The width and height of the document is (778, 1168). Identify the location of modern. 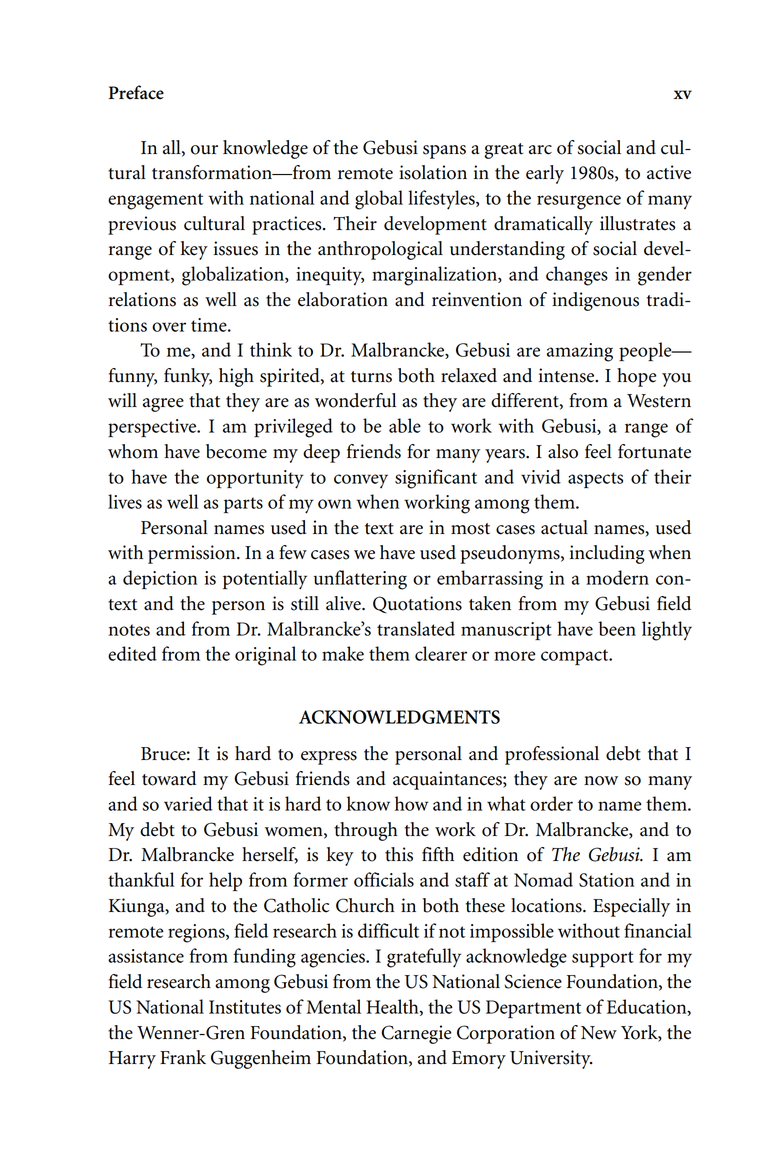
(617, 577).
